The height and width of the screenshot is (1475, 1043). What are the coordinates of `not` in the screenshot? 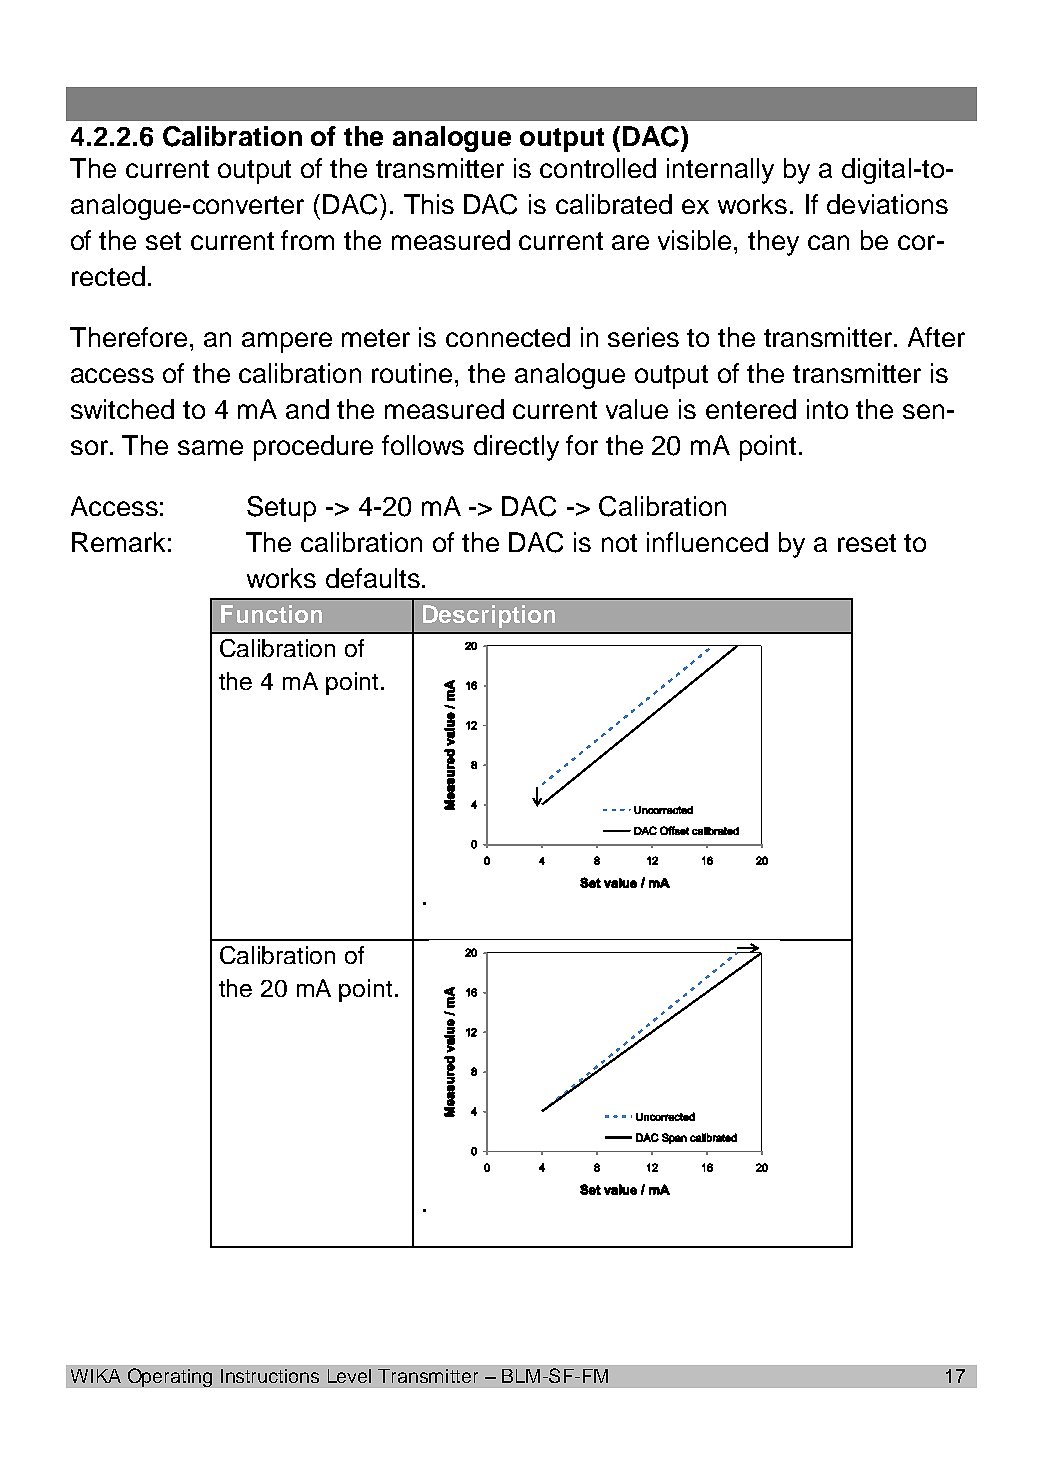 It's located at (619, 543).
